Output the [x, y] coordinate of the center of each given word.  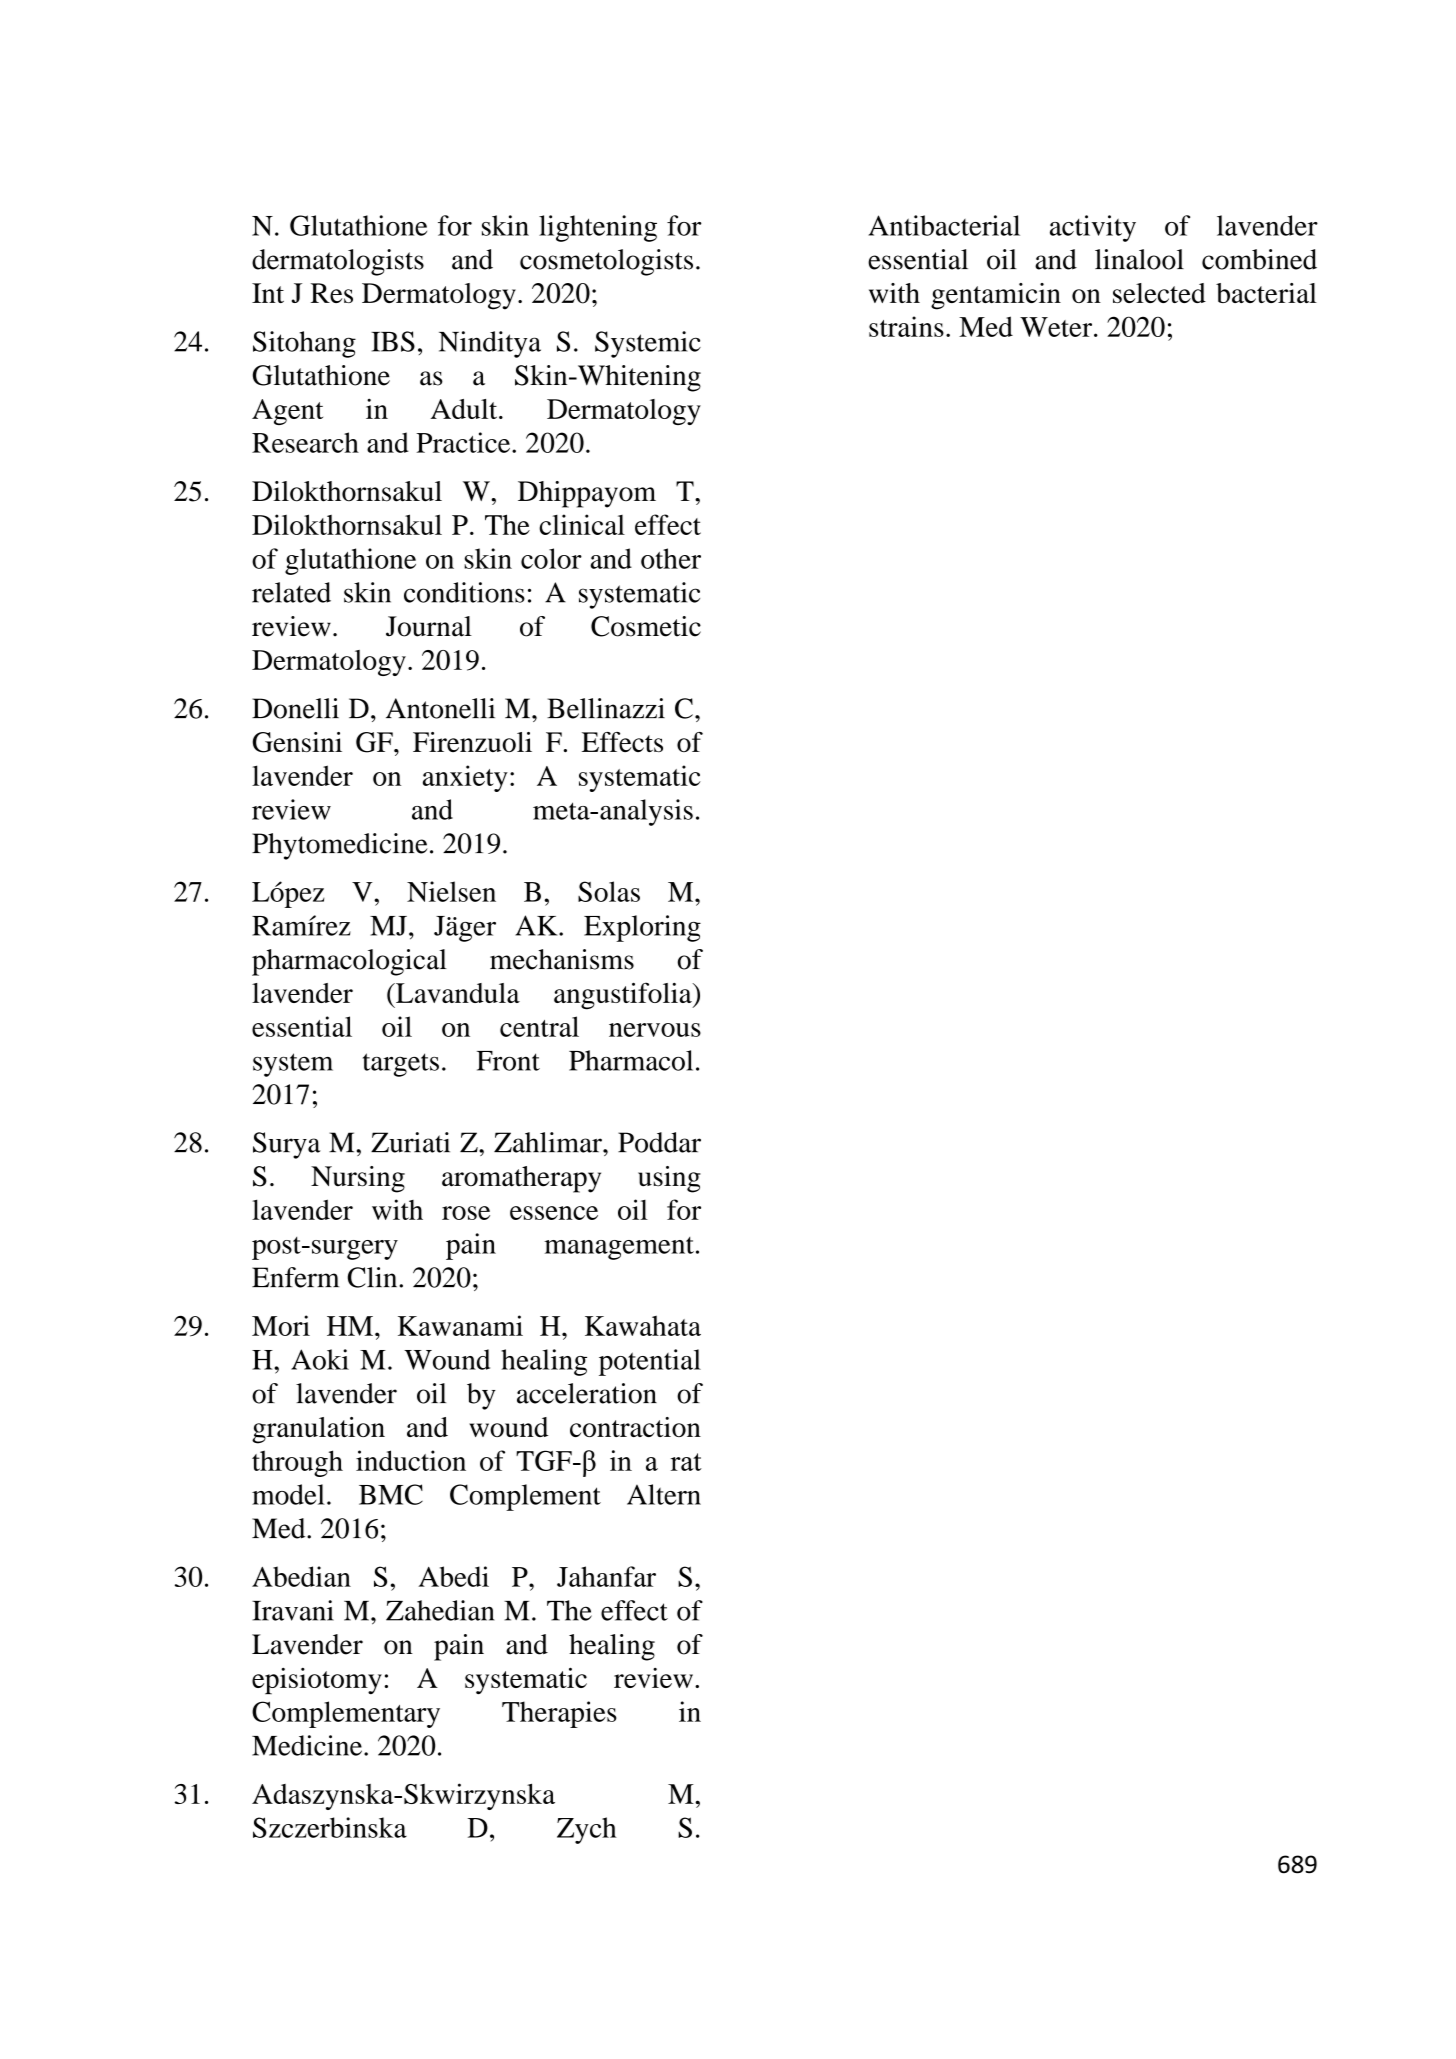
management [619, 1248]
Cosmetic [646, 626]
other [671, 558]
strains [906, 326]
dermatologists [338, 262]
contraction [635, 1427]
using [669, 1179]
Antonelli [440, 708]
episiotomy [317, 1681]
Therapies [559, 1714]
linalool [1139, 259]
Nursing [358, 1179]
